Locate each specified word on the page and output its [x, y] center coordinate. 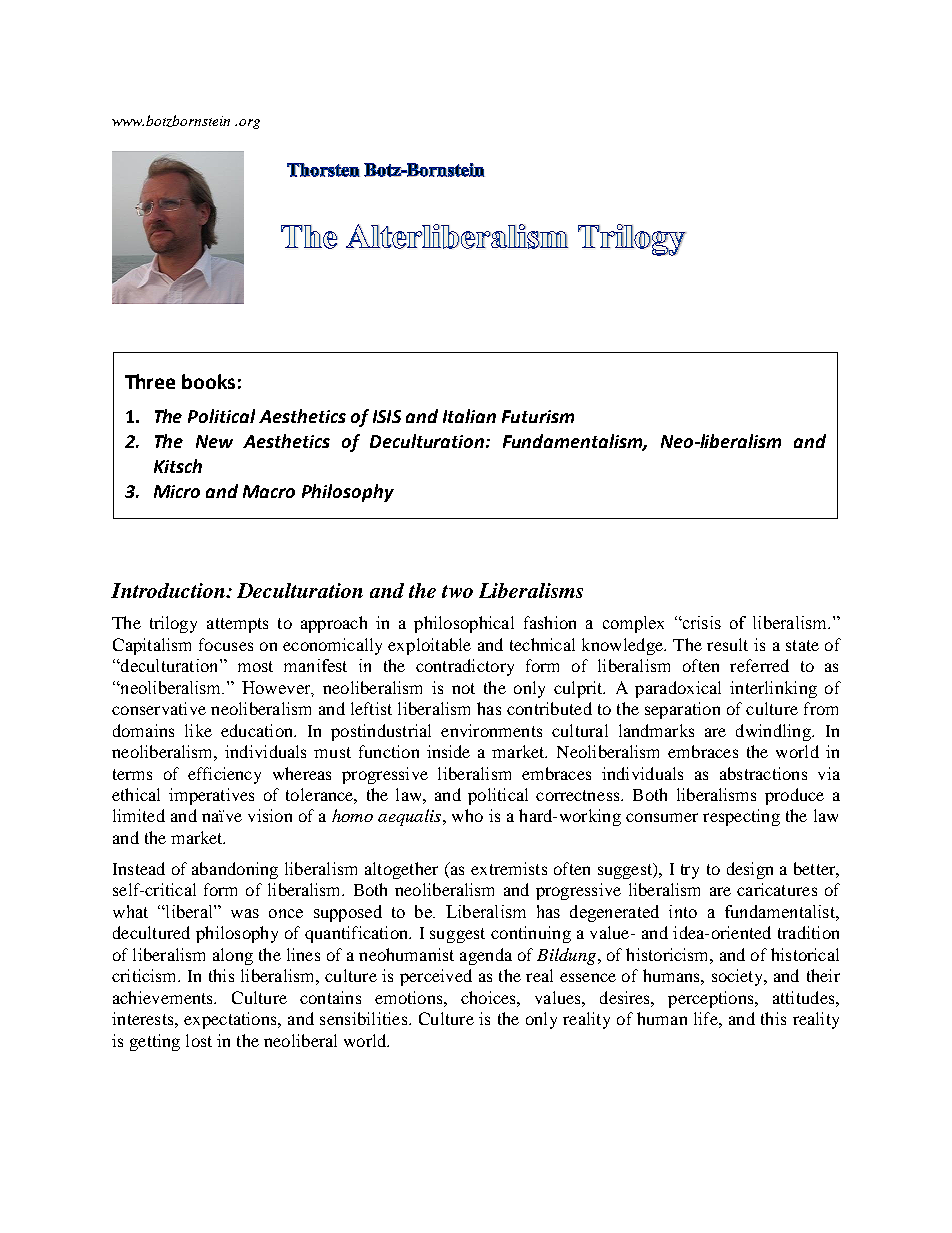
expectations [231, 1020]
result [727, 644]
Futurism [538, 416]
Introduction [169, 590]
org [249, 124]
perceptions [712, 999]
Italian [469, 416]
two [457, 591]
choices [489, 997]
